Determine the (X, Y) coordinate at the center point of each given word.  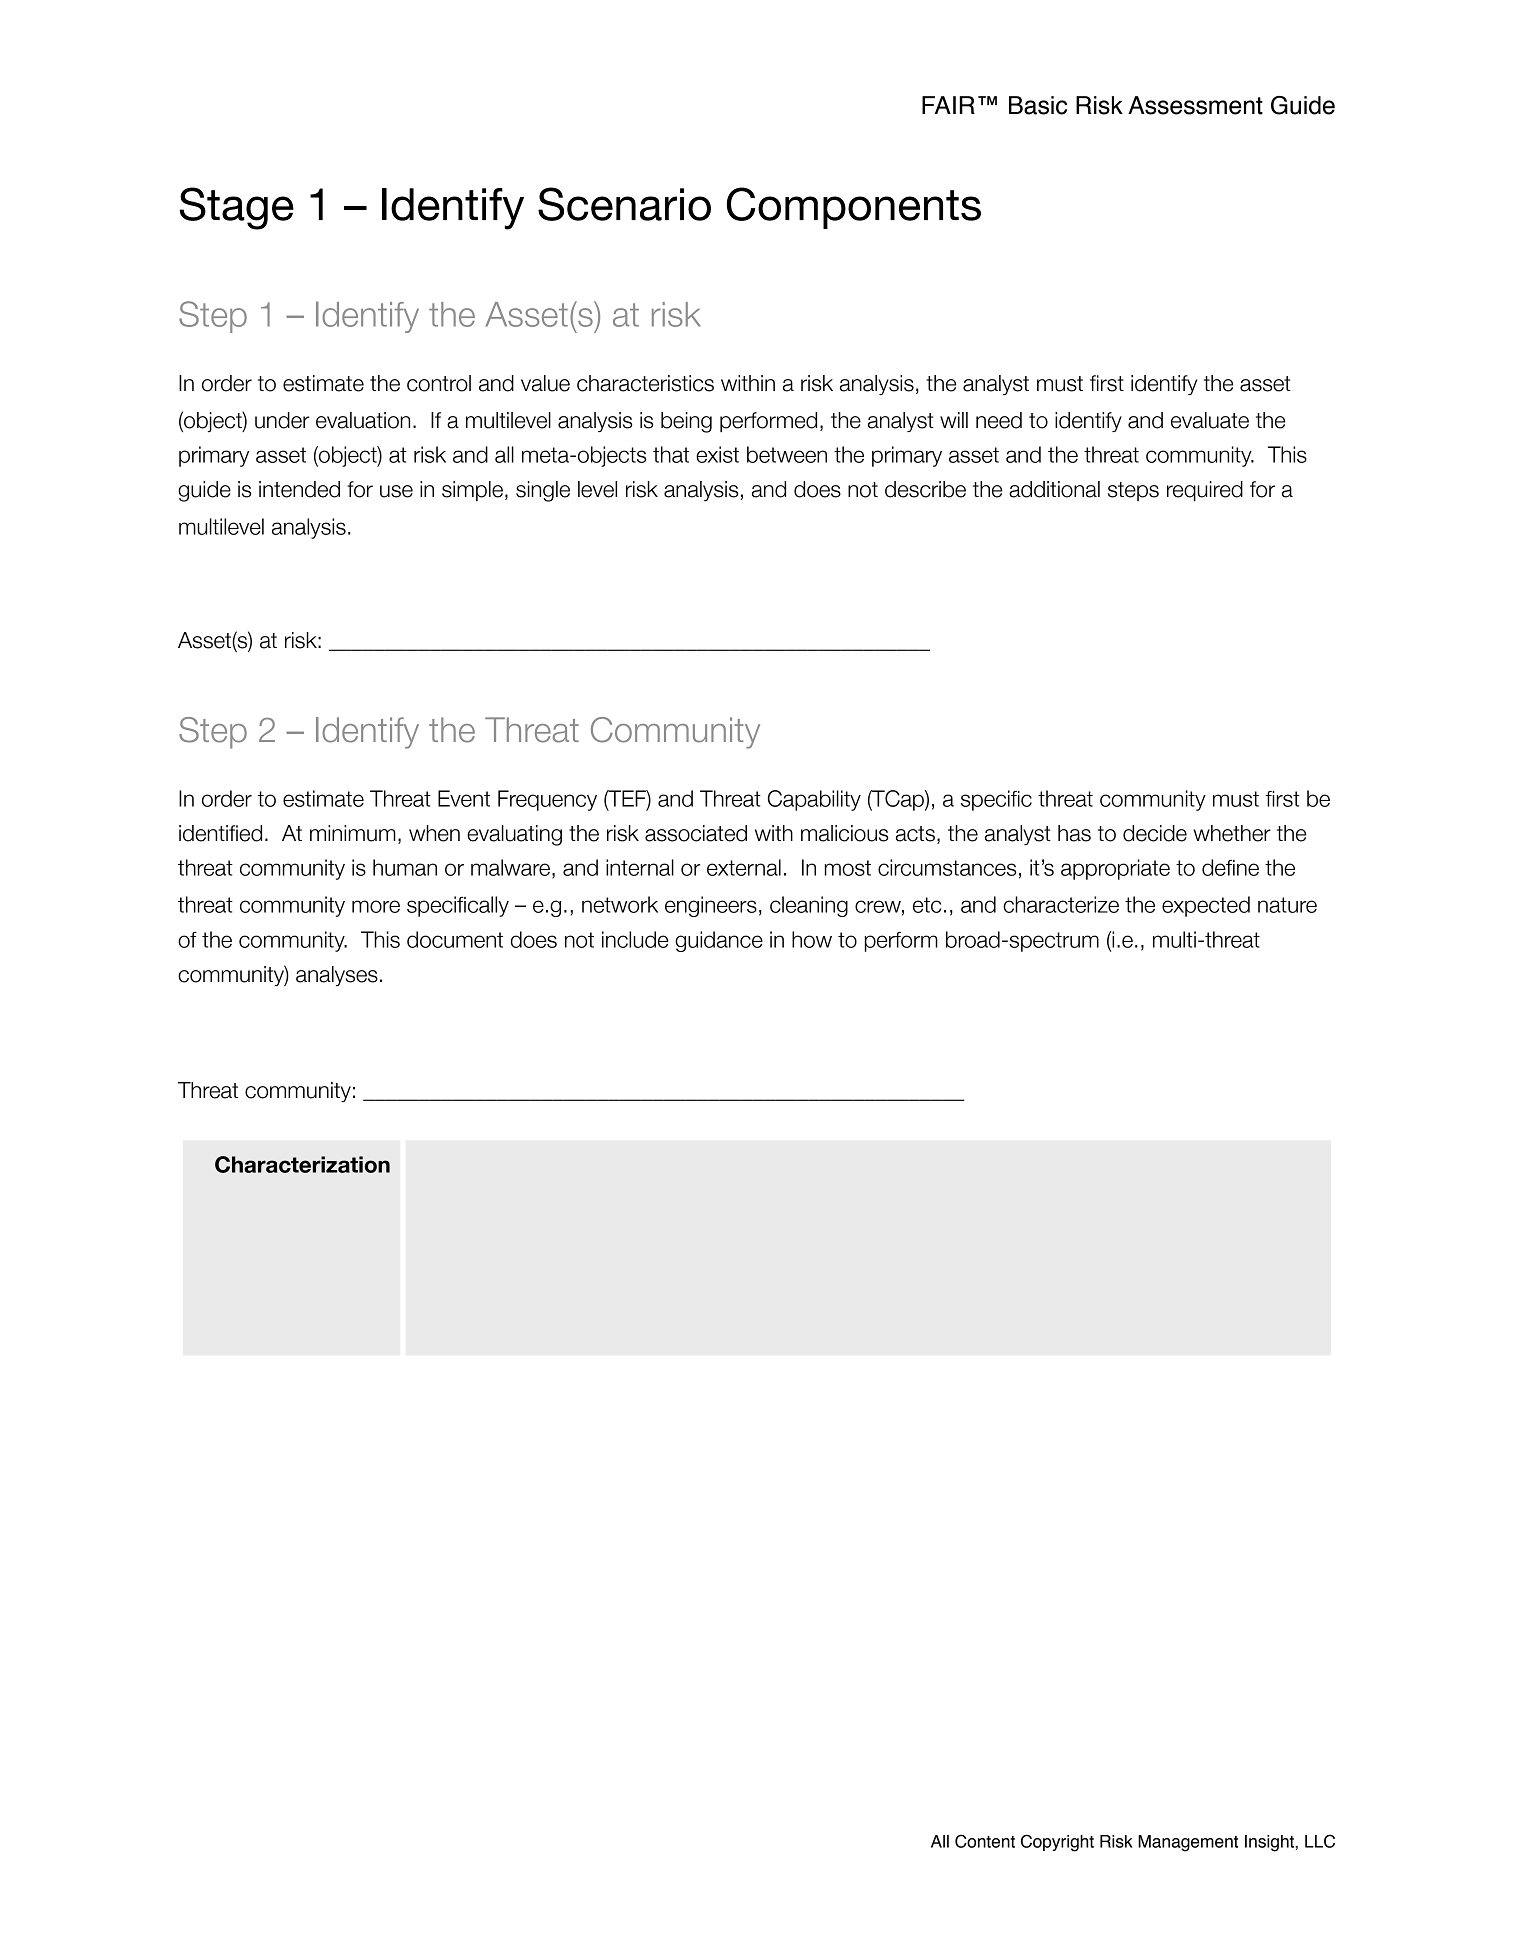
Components (854, 208)
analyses (337, 976)
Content (985, 1841)
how (812, 939)
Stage (236, 208)
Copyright (1057, 1843)
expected (1206, 906)
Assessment (1195, 105)
